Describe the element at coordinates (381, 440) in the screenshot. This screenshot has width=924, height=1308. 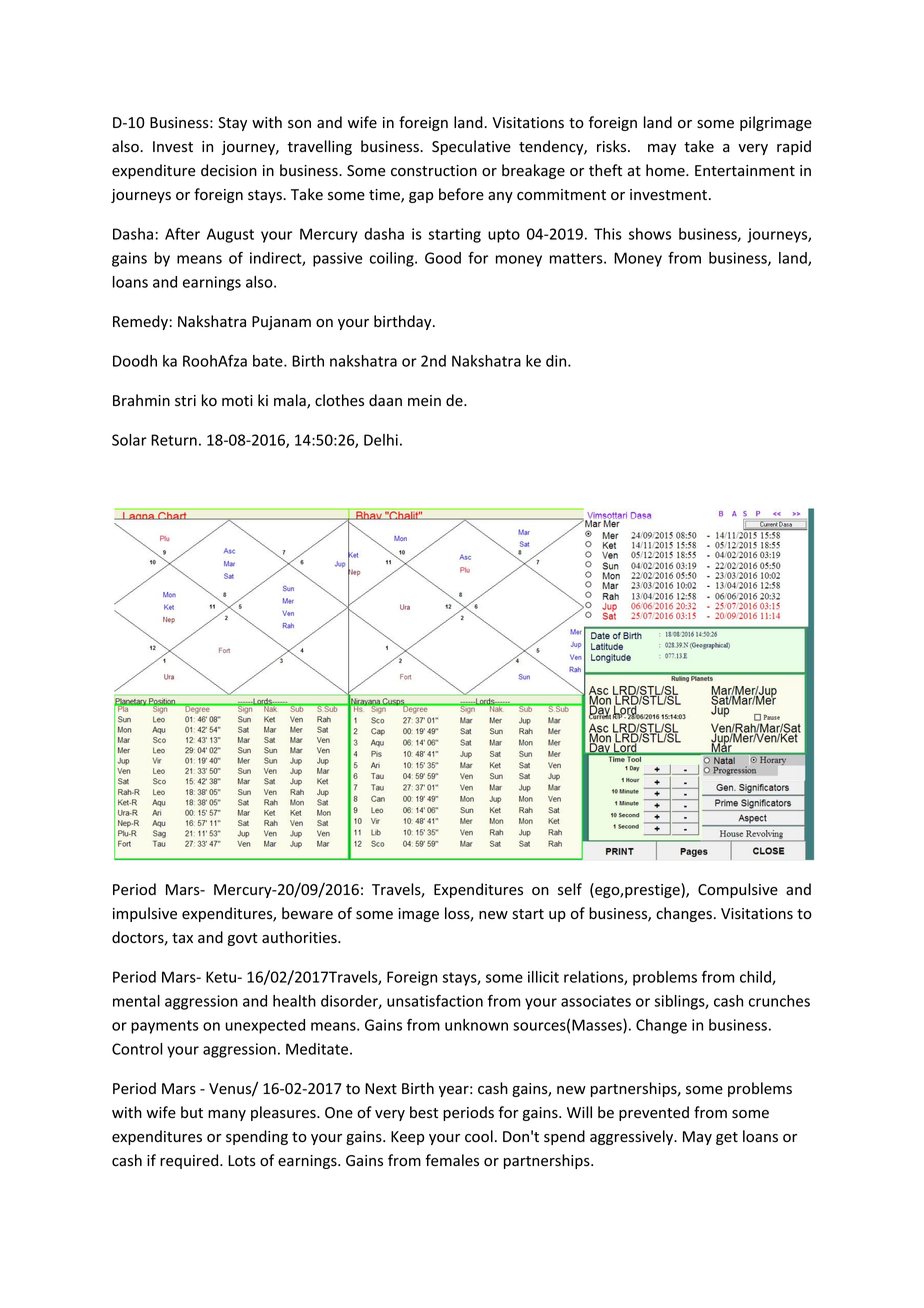
I see `Delhi` at that location.
